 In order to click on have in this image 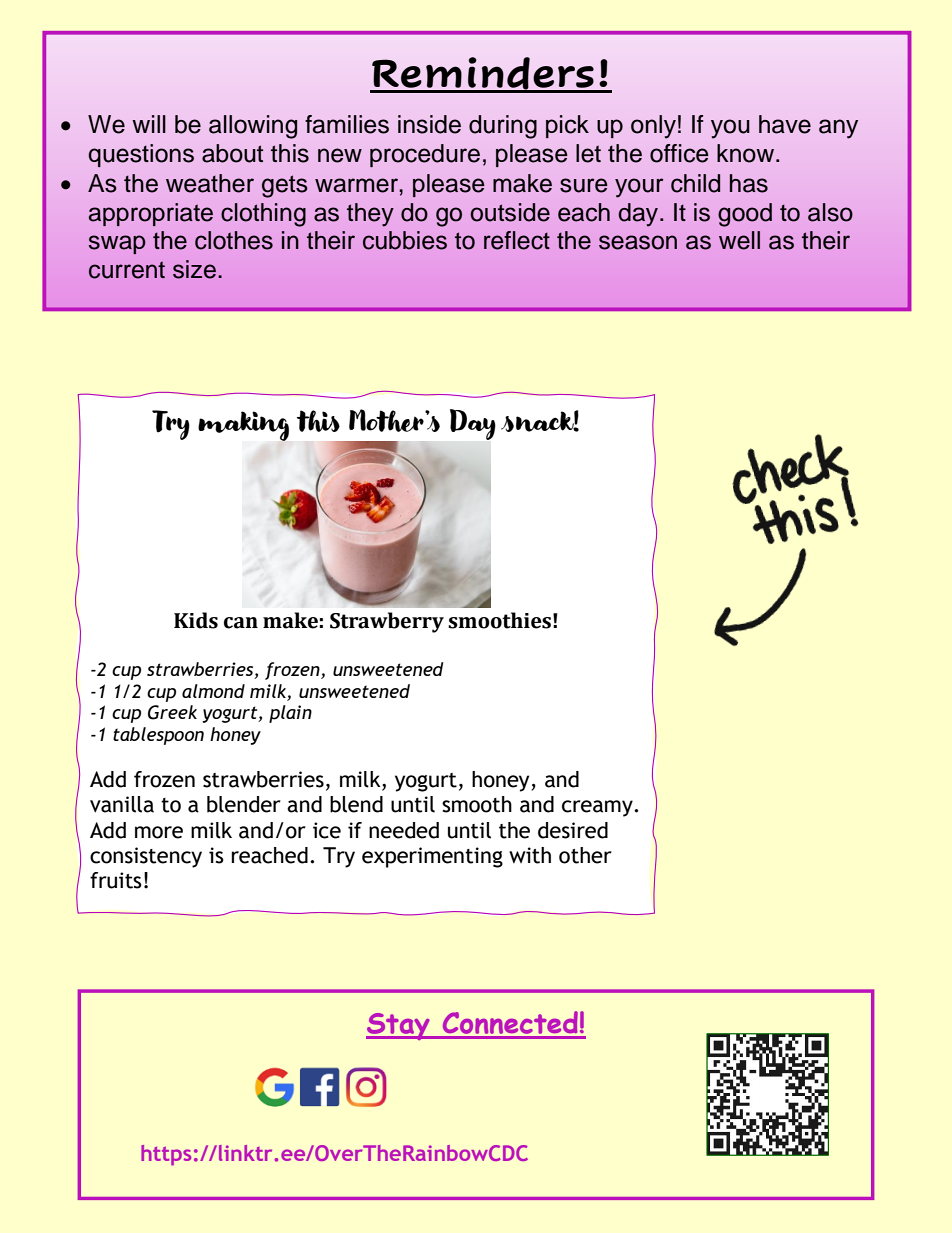, I will do `click(785, 124)`.
